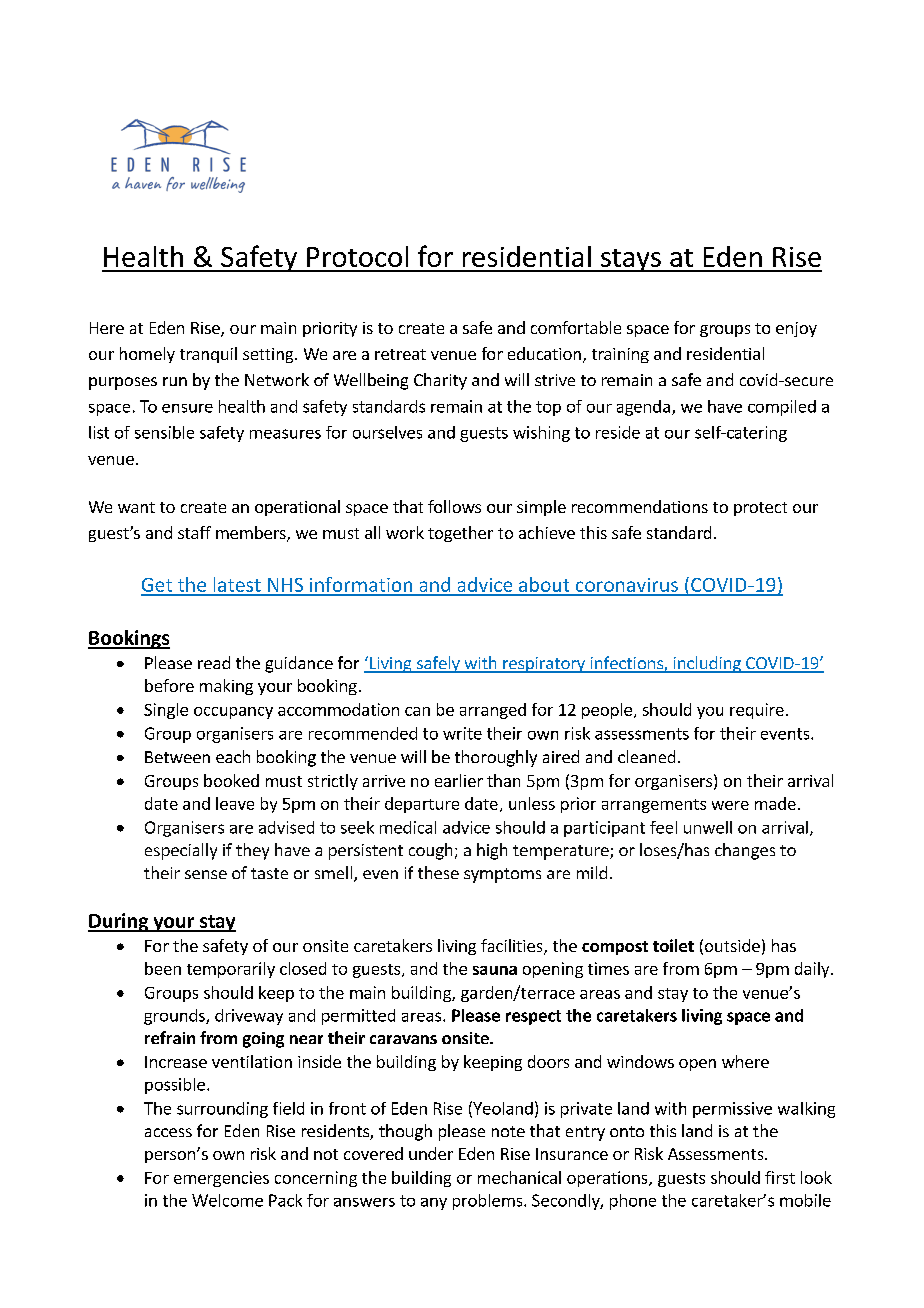  Describe the element at coordinates (431, 1153) in the image. I see `under` at that location.
